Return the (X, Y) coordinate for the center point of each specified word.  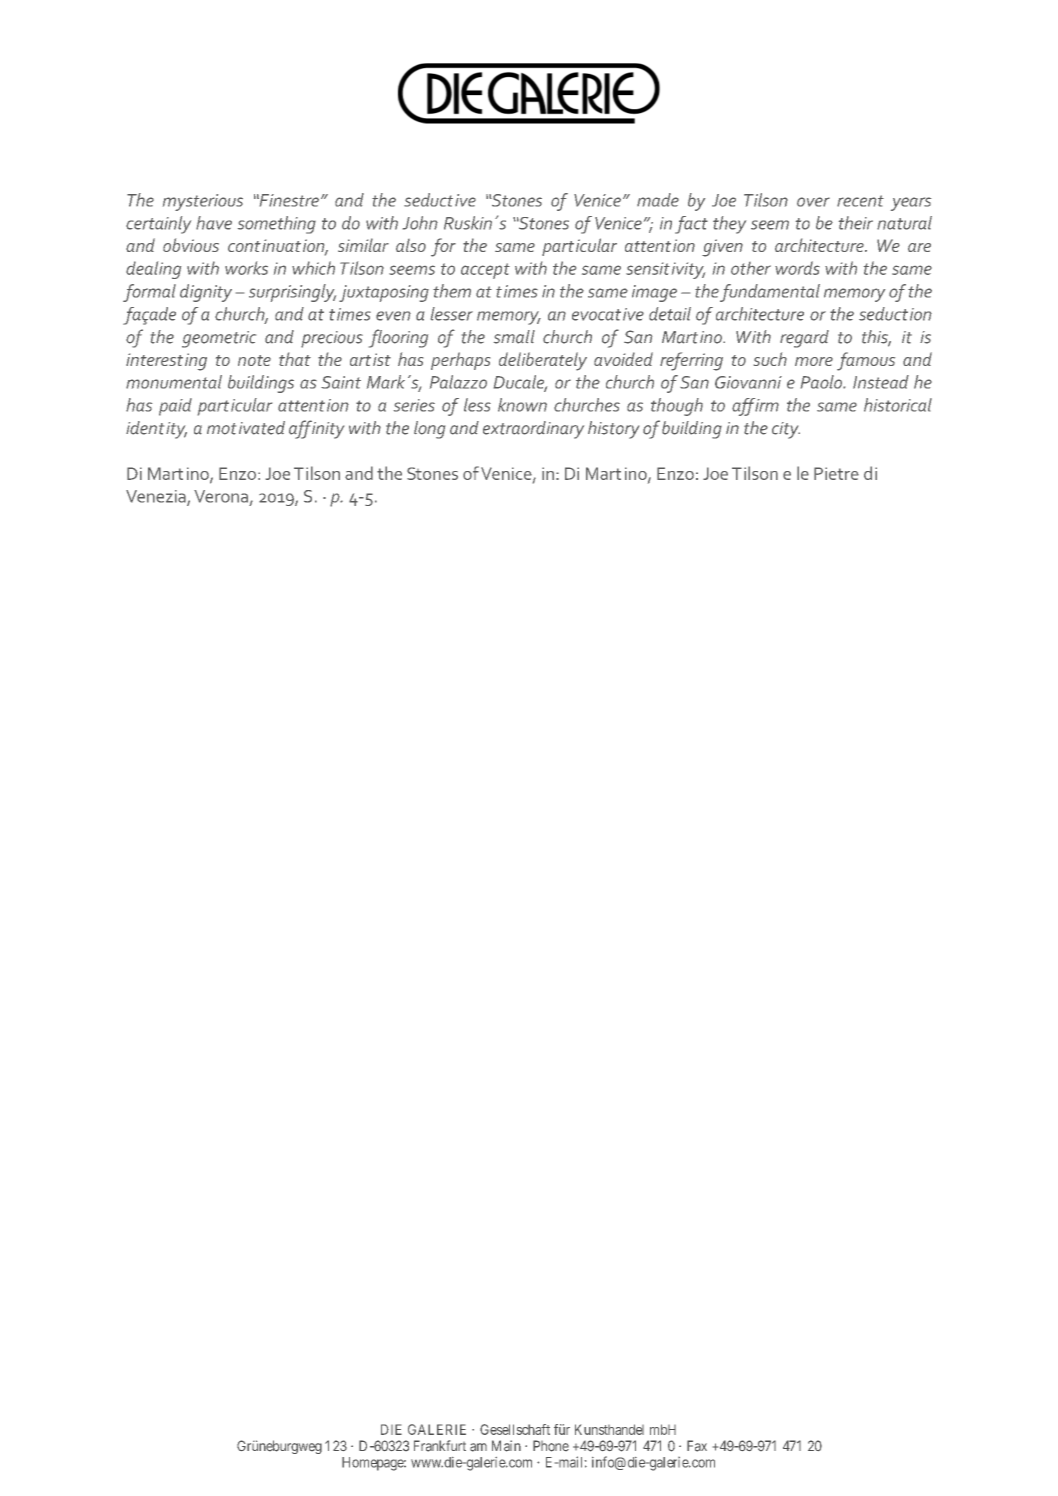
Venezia (157, 497)
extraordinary (533, 430)
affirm (755, 407)
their (856, 223)
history (613, 430)
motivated (246, 428)
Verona (221, 496)
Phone (551, 1446)
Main (506, 1446)
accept (485, 271)
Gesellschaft (515, 1429)
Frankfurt (440, 1446)
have (214, 223)
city (786, 430)
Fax (697, 1446)
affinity (316, 429)
